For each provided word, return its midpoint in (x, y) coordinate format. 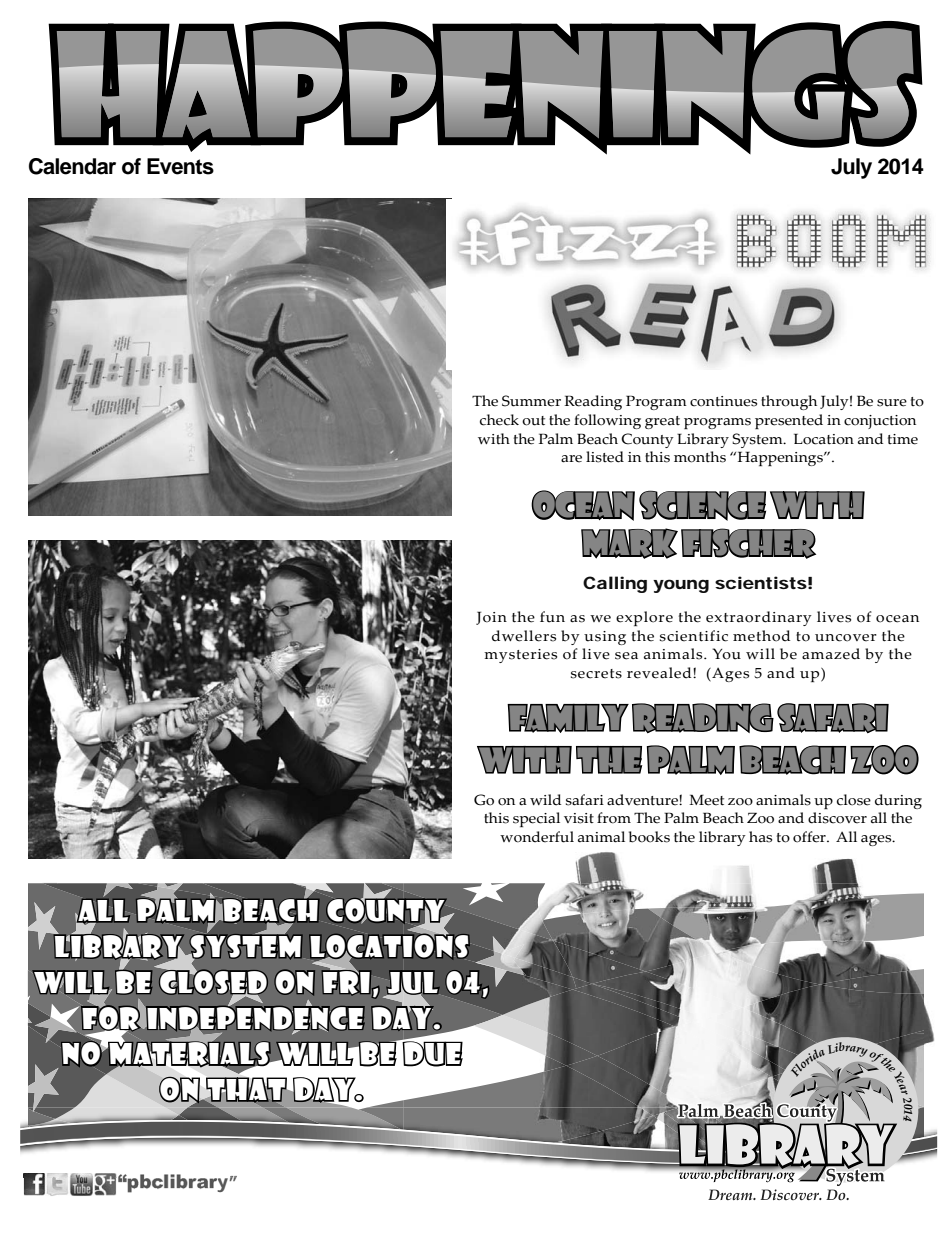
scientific (694, 636)
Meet (706, 800)
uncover (846, 638)
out (533, 421)
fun (552, 617)
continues (723, 401)
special (536, 819)
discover (837, 818)
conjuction (880, 422)
